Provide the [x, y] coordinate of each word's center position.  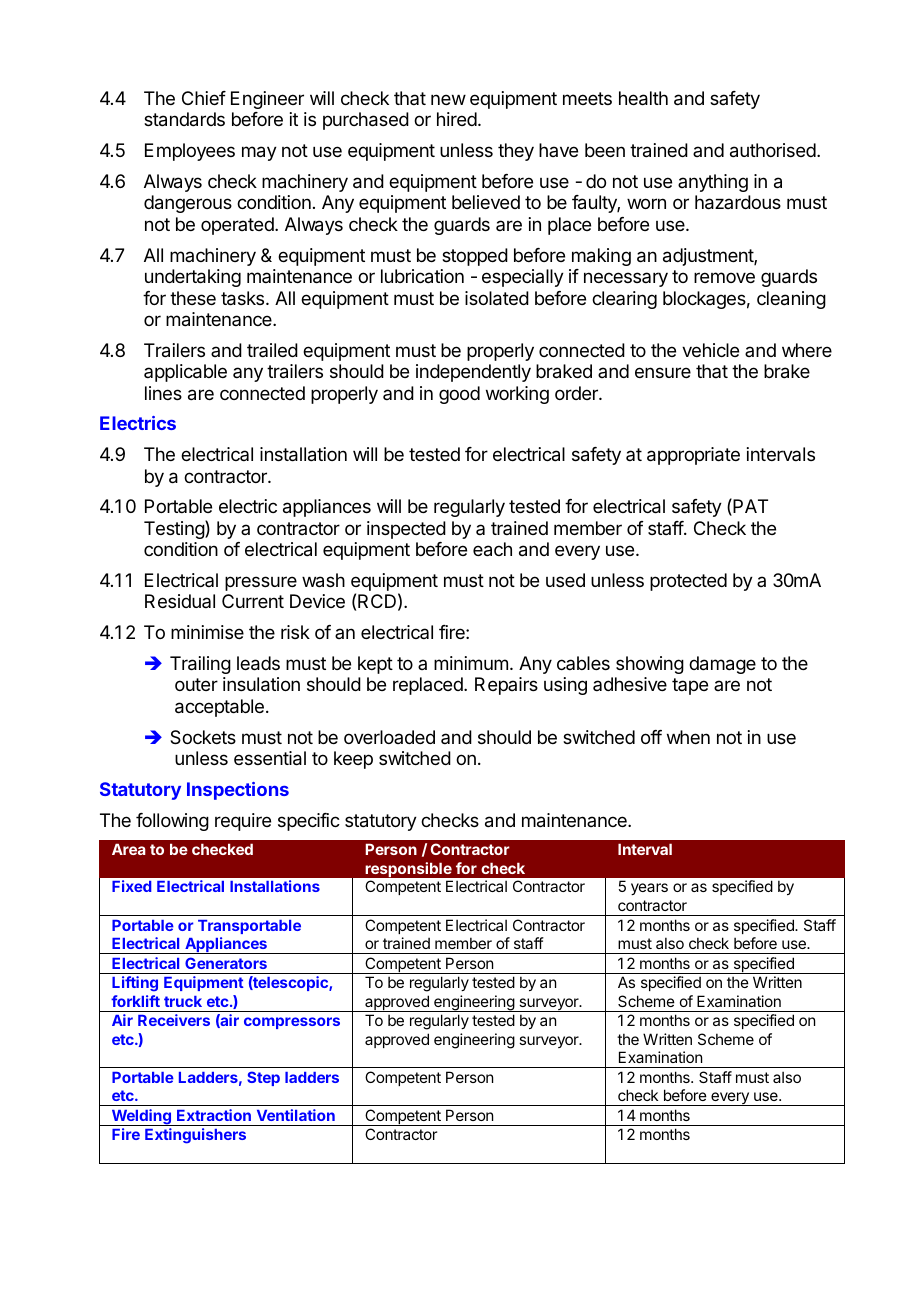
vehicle [710, 350]
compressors [292, 1023]
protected [688, 582]
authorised [773, 150]
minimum [471, 663]
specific [309, 822]
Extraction [214, 1115]
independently [473, 373]
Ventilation [296, 1115]
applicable [185, 373]
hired [457, 119]
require [243, 822]
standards [184, 119]
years [649, 889]
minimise [207, 632]
